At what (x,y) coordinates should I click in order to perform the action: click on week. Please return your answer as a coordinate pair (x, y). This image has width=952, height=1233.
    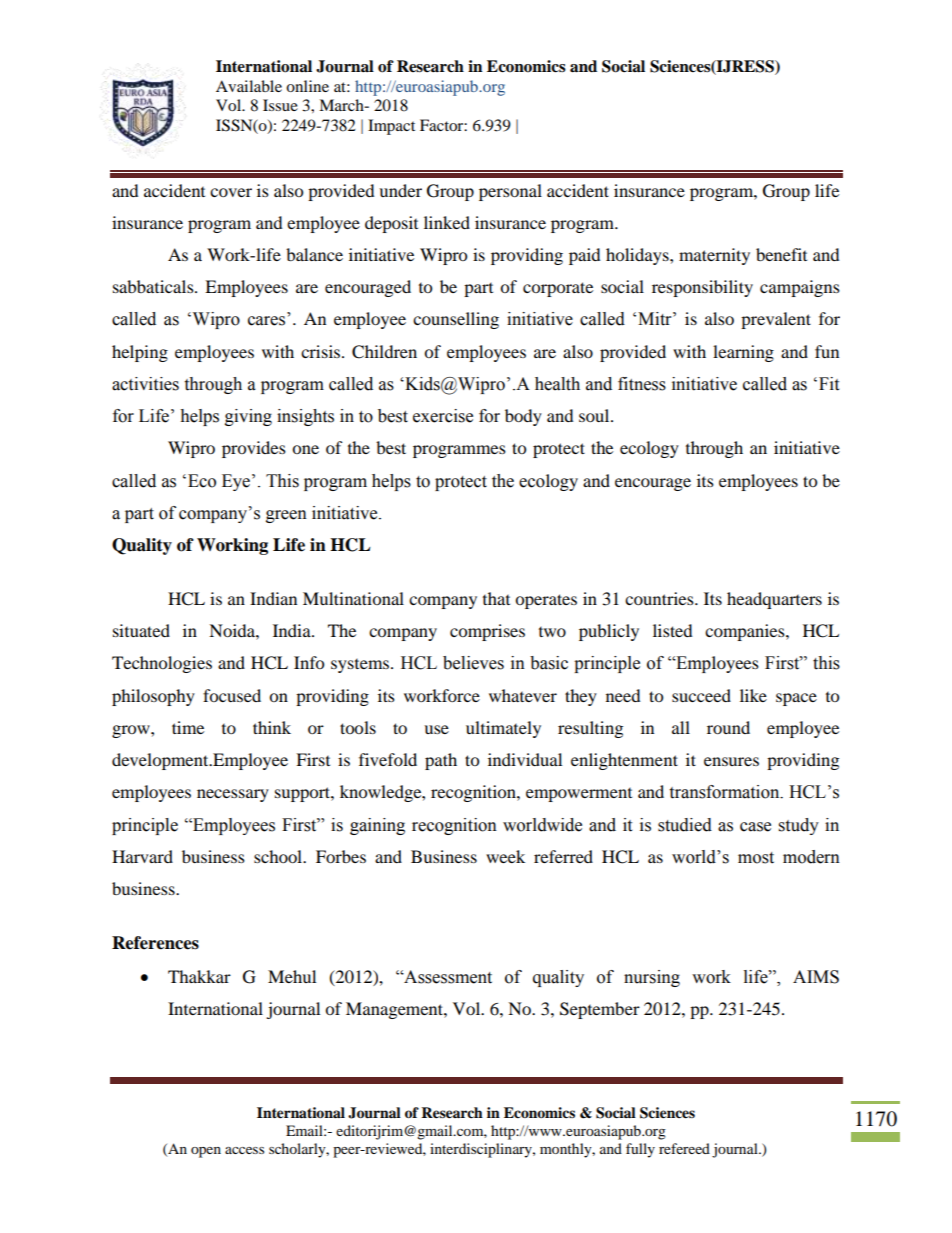
    Looking at the image, I should click on (505, 856).
